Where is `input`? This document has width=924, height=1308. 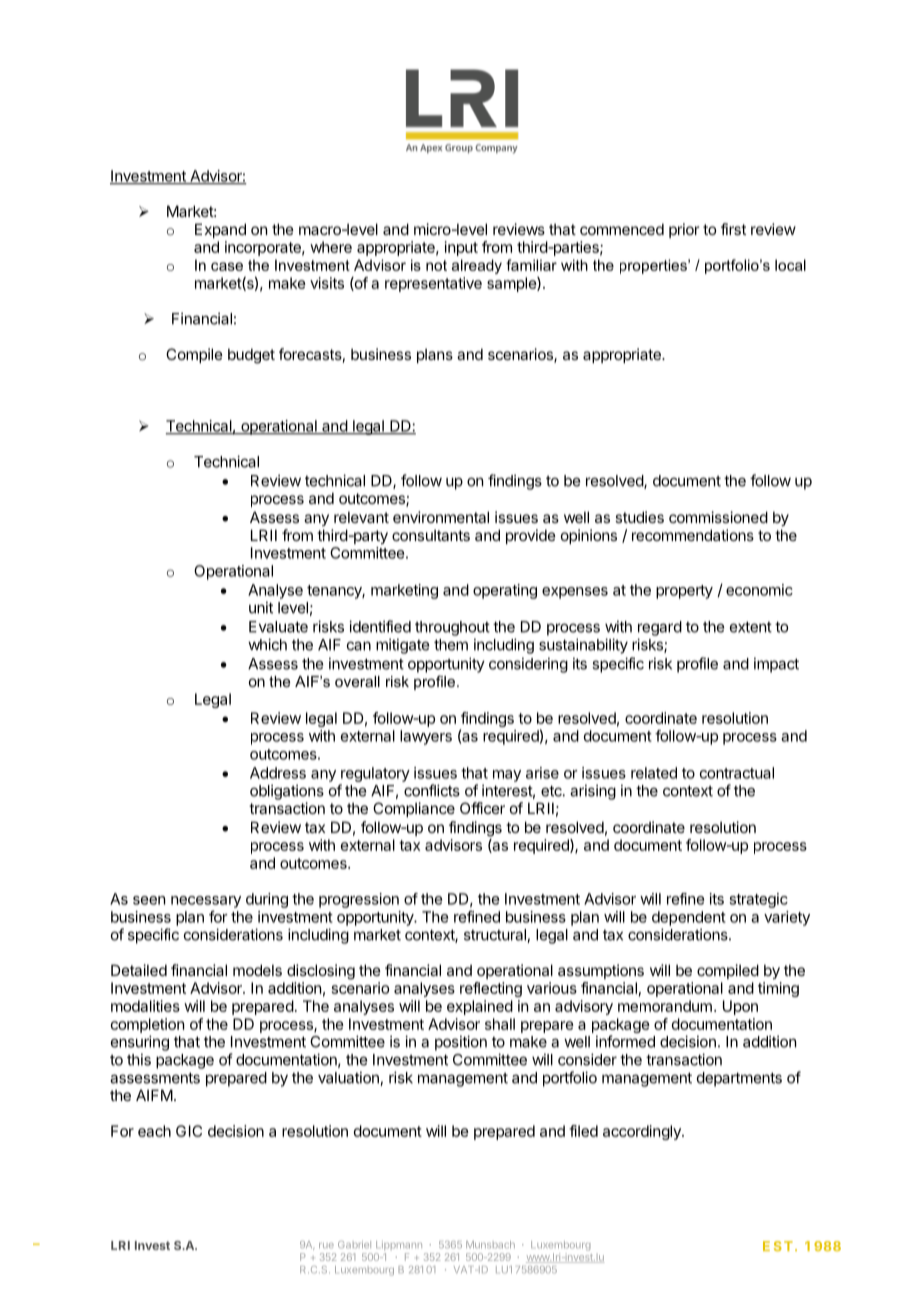
input is located at coordinates (461, 248).
